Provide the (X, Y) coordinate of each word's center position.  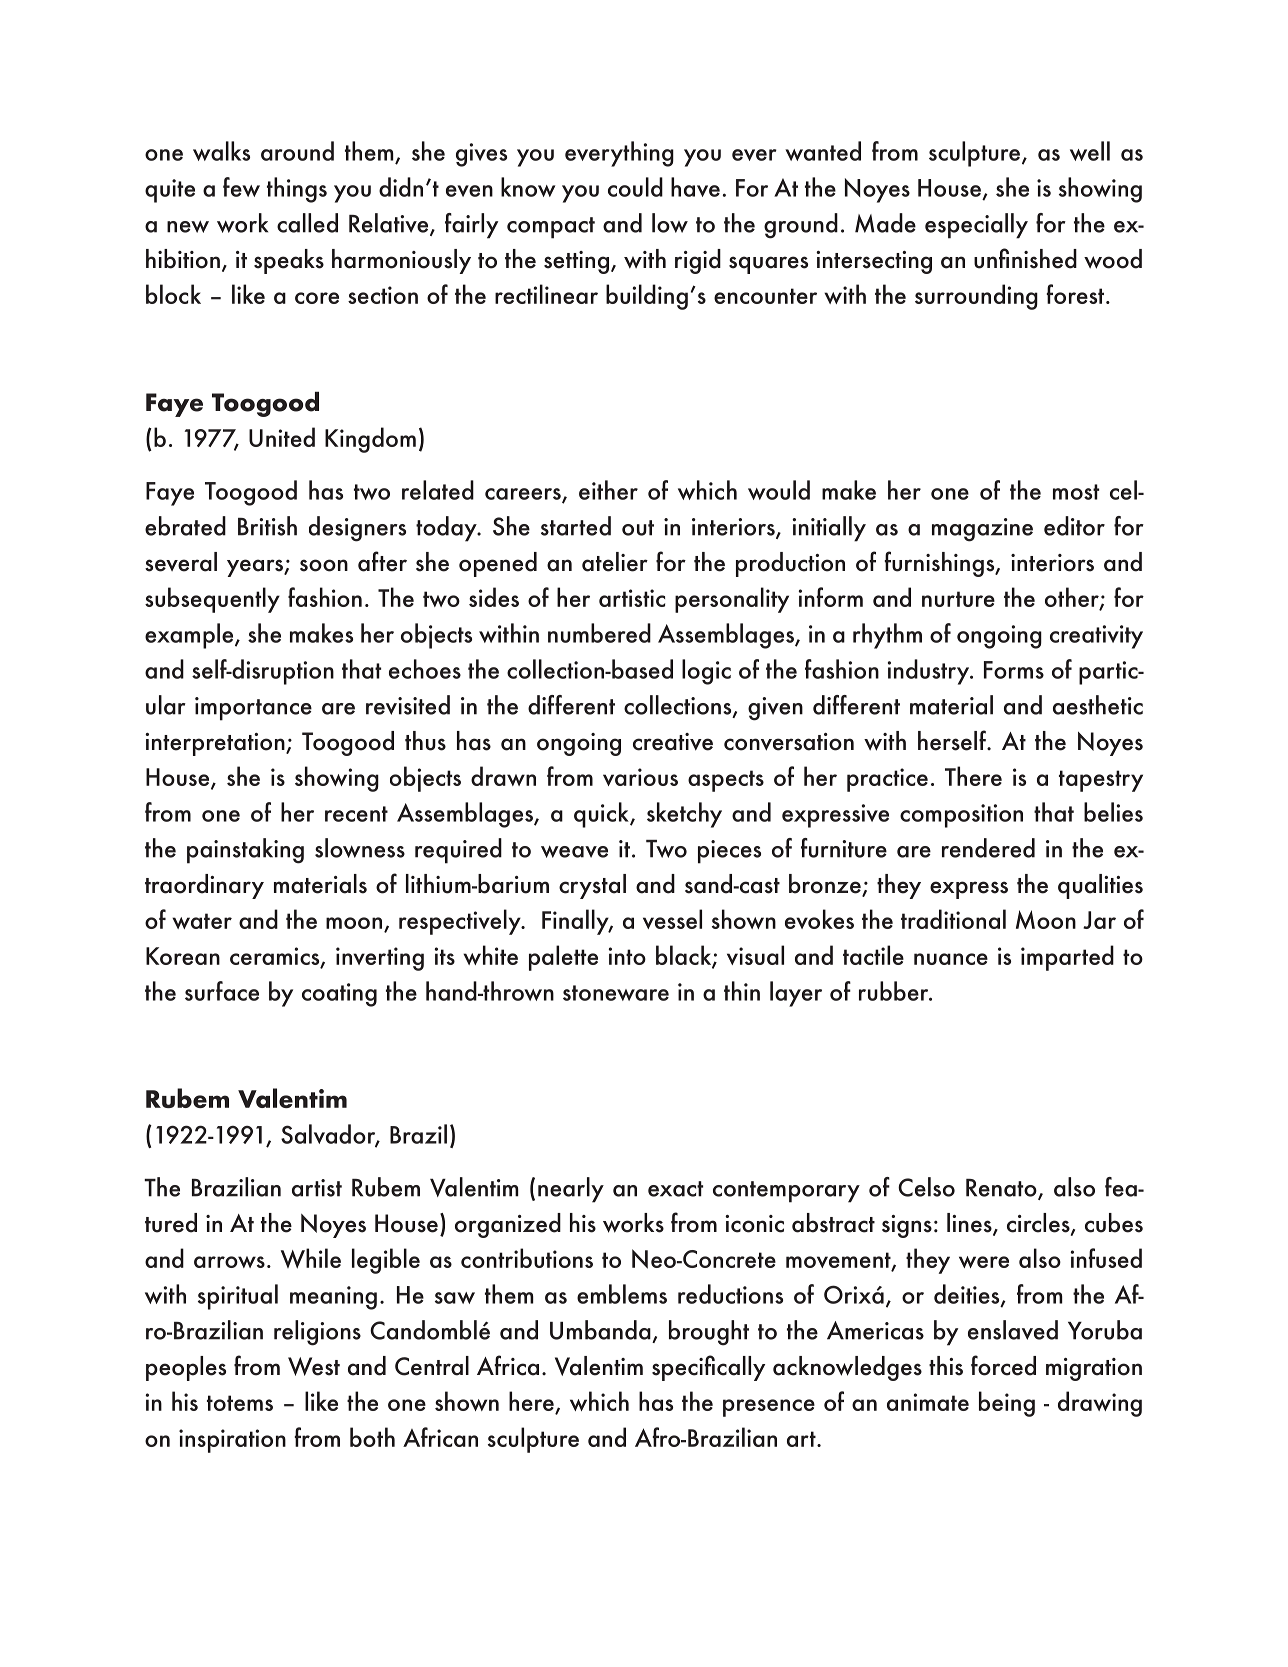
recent (356, 814)
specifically (708, 1368)
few (241, 187)
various (640, 777)
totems (240, 1403)
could (635, 187)
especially (976, 226)
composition (961, 816)
